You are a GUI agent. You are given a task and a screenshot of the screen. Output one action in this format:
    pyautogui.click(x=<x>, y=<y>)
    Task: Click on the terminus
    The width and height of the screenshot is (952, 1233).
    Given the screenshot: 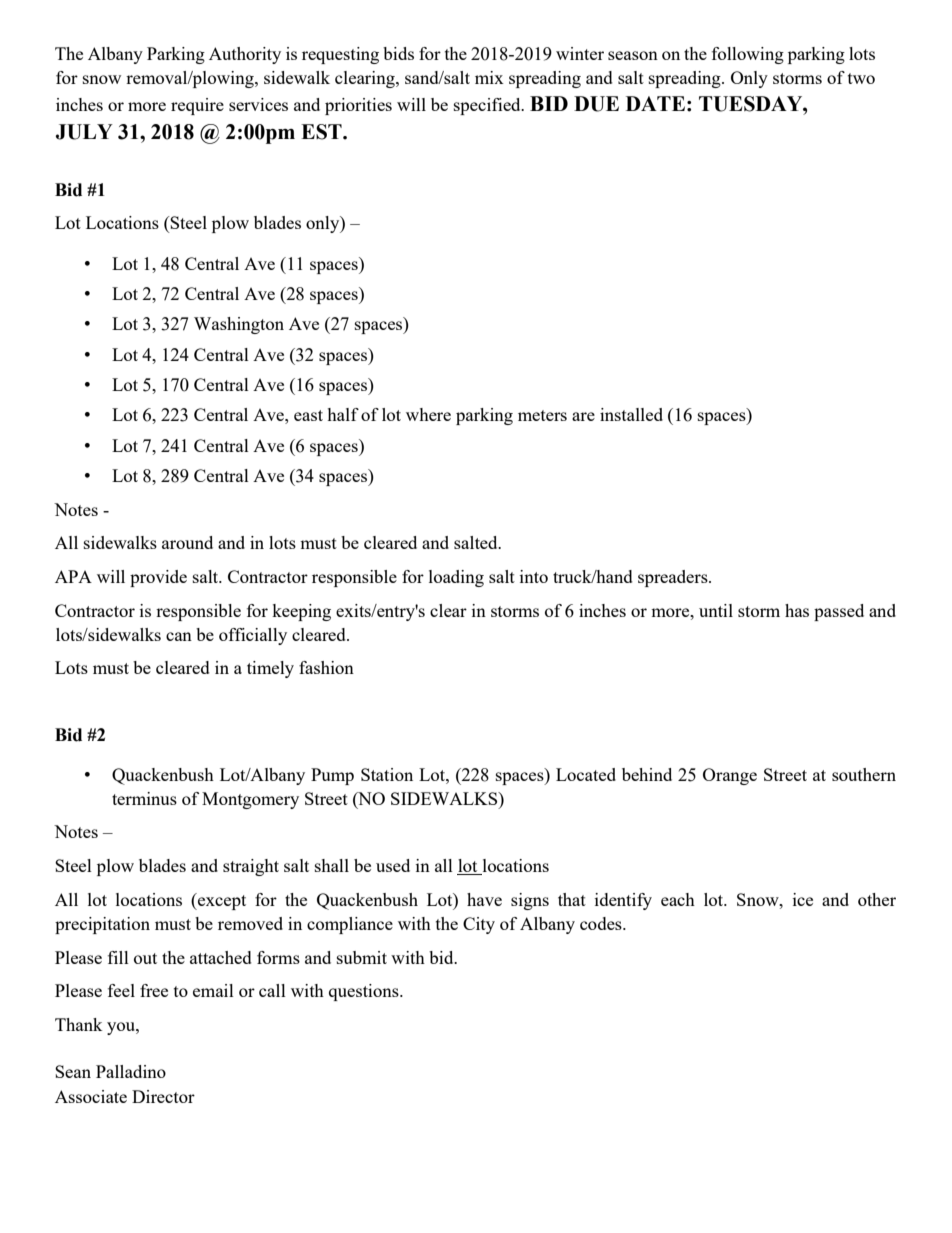 What is the action you would take?
    pyautogui.click(x=144, y=798)
